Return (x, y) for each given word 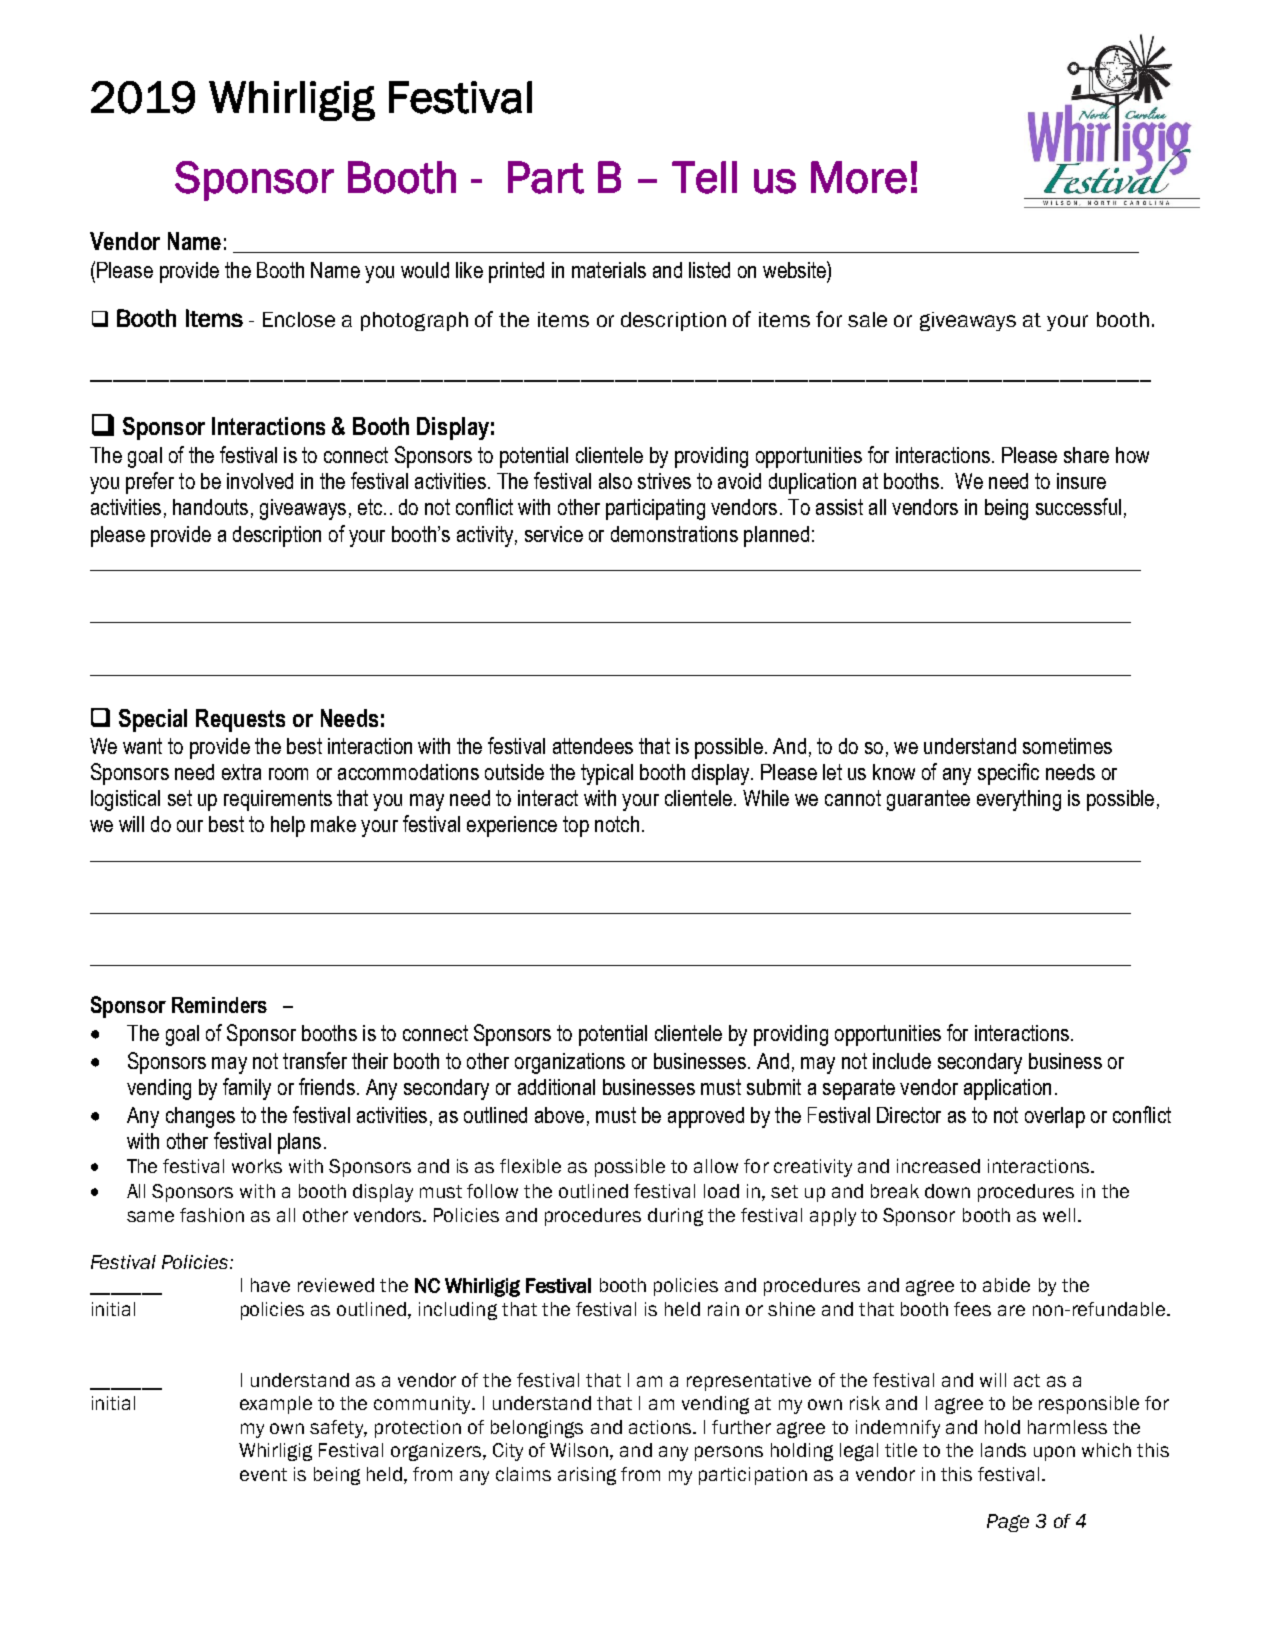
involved (260, 481)
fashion (212, 1215)
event (263, 1474)
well (1059, 1215)
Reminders (219, 1005)
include (902, 1061)
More (859, 177)
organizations (570, 1063)
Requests (240, 720)
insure (1081, 481)
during (675, 1217)
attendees (593, 746)
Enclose (299, 319)
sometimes (1067, 746)
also (615, 481)
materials (609, 270)
